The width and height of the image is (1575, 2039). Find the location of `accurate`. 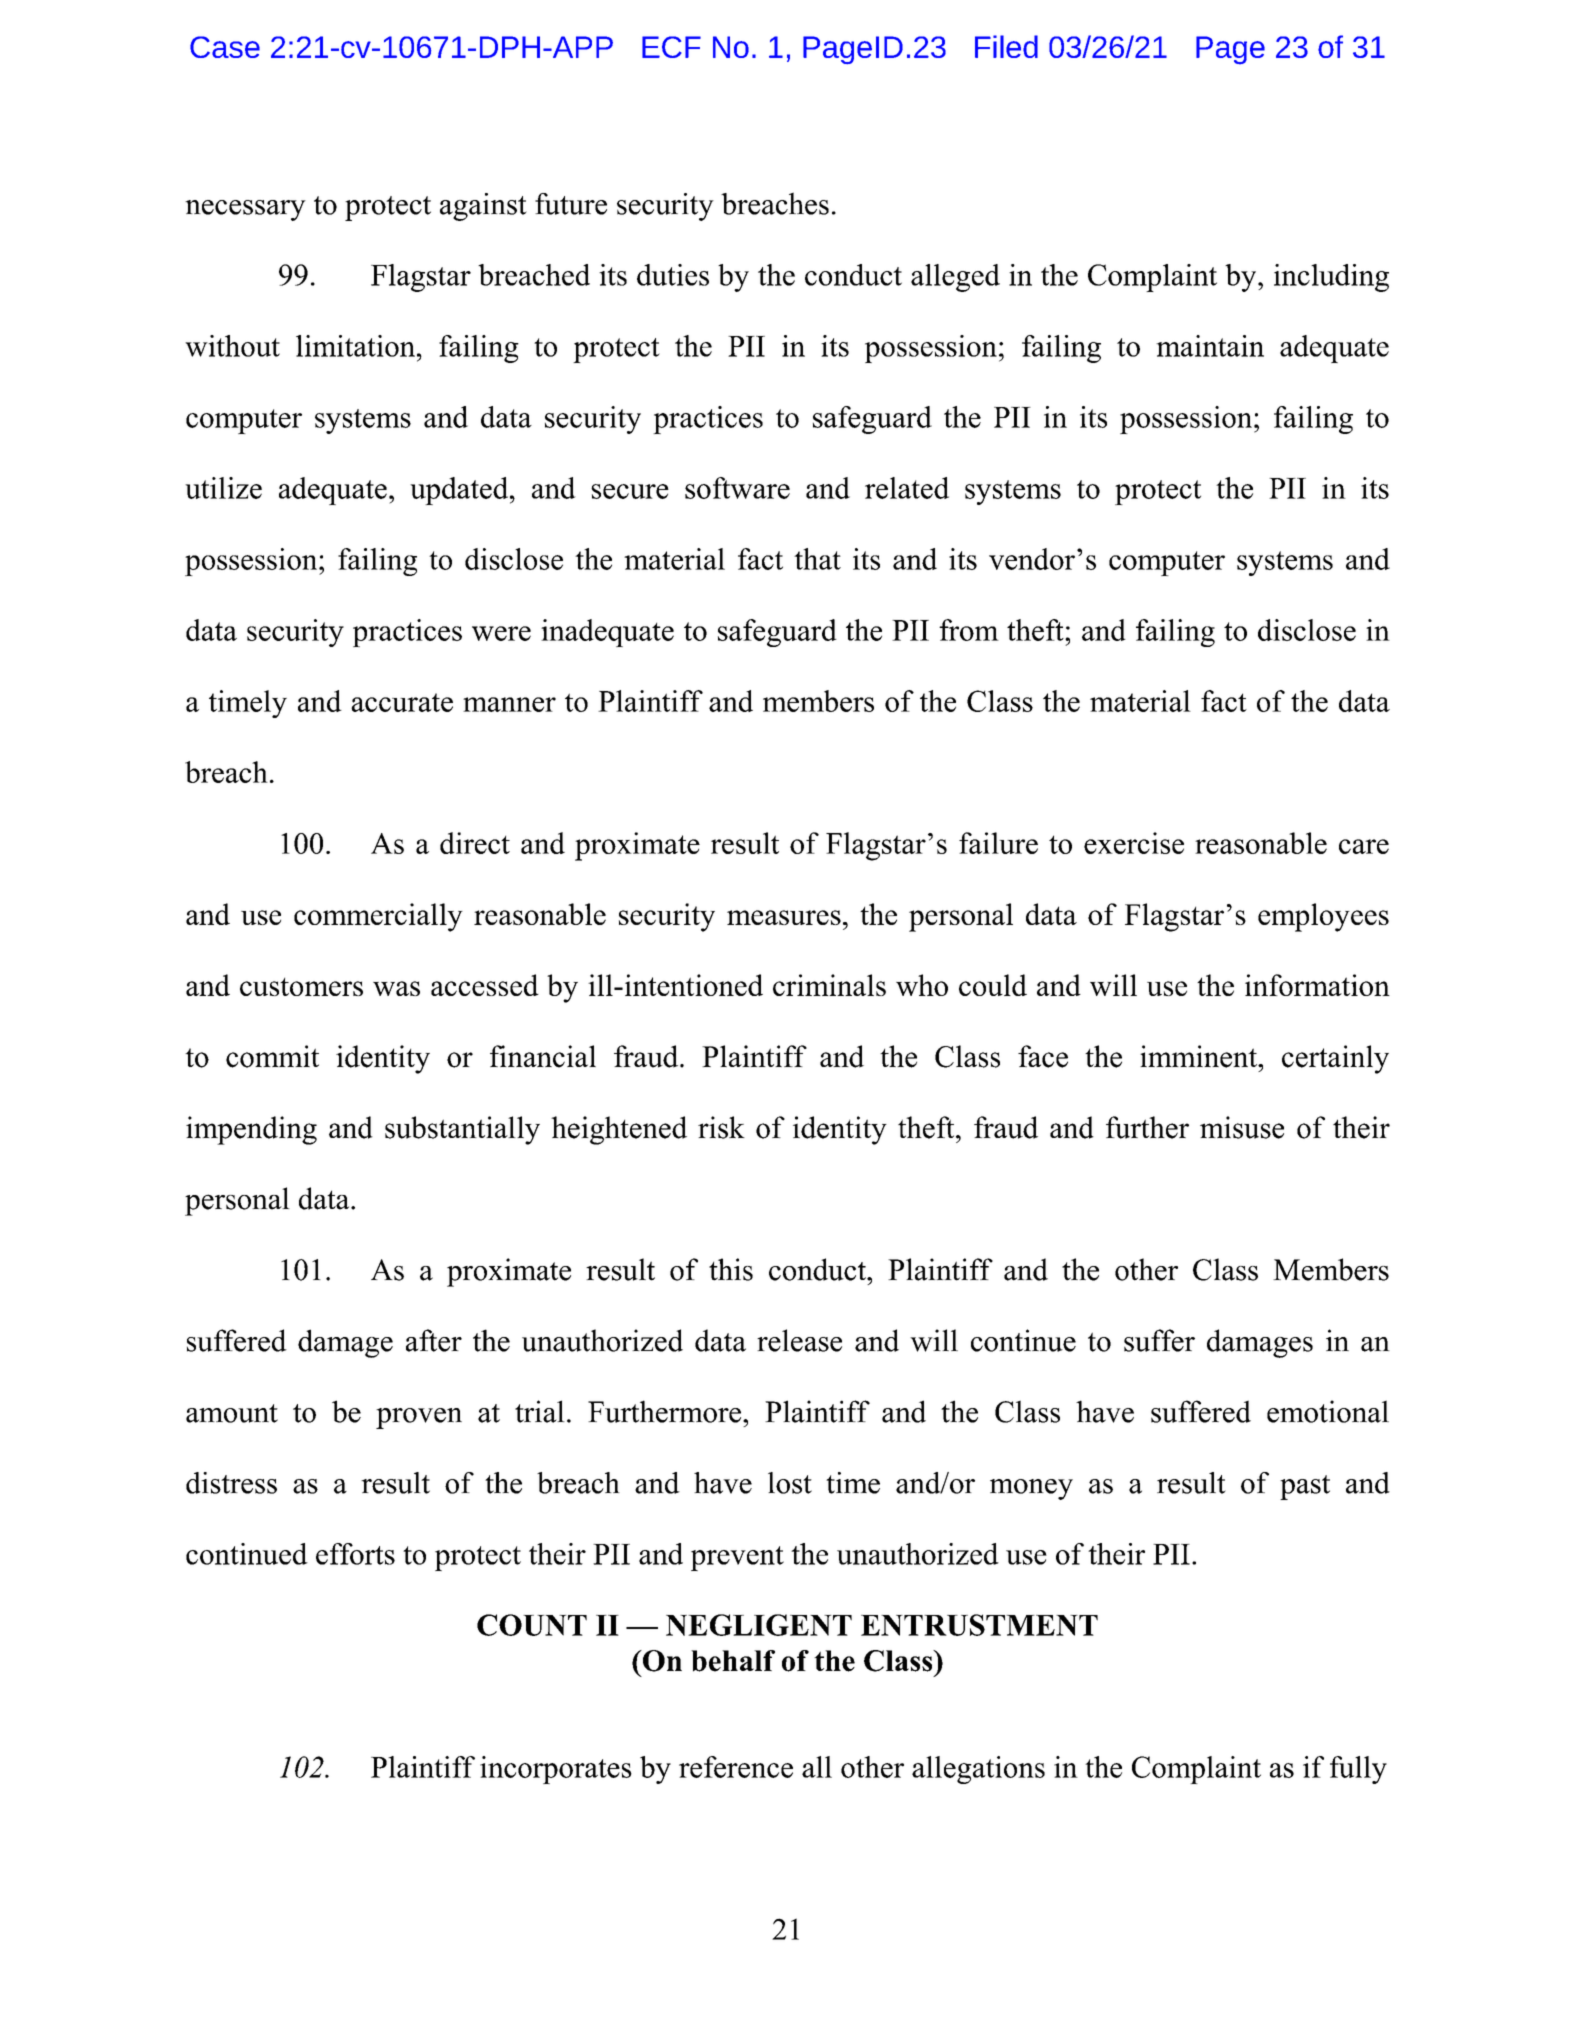

accurate is located at coordinates (402, 702).
